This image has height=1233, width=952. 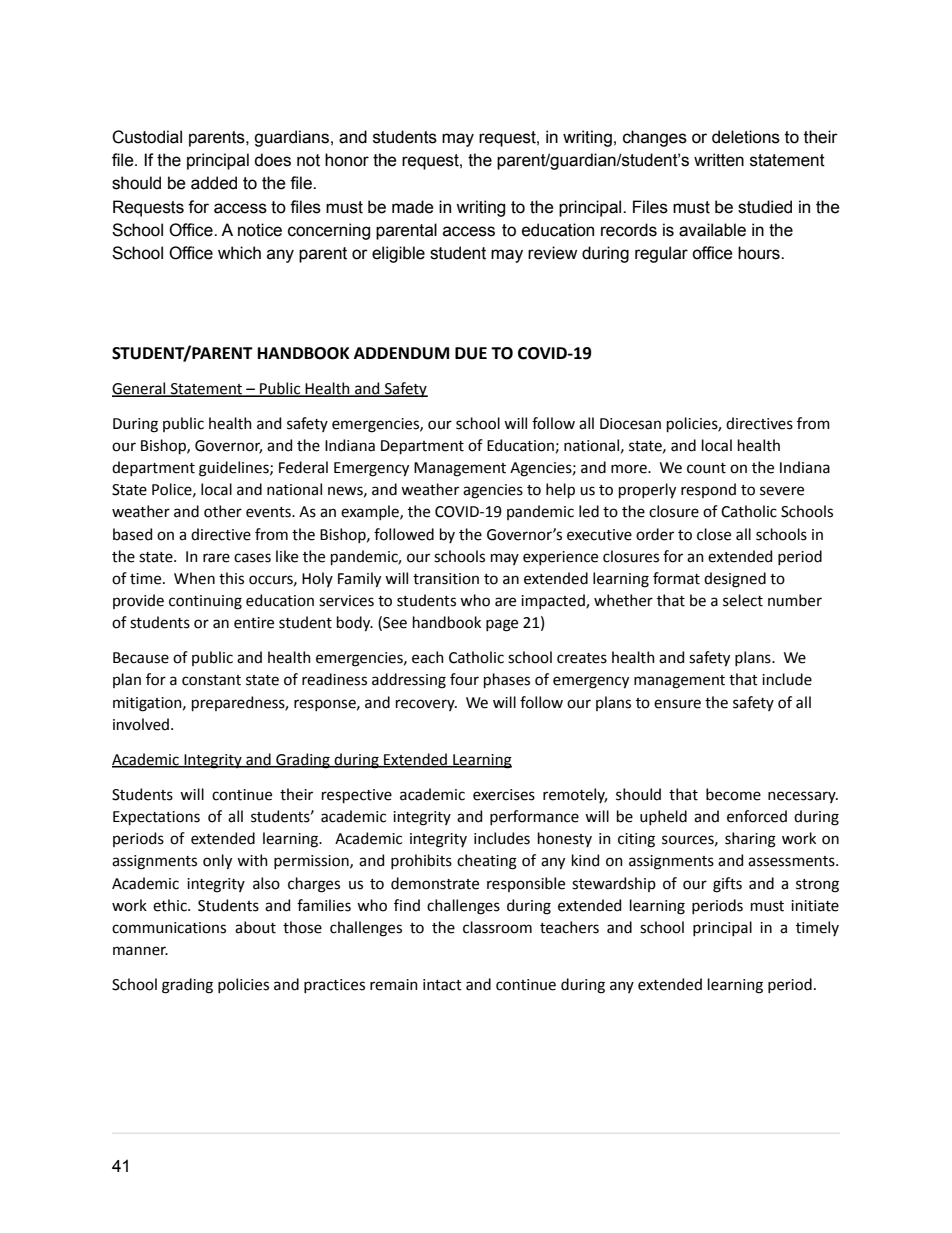 I want to click on about, so click(x=255, y=927).
